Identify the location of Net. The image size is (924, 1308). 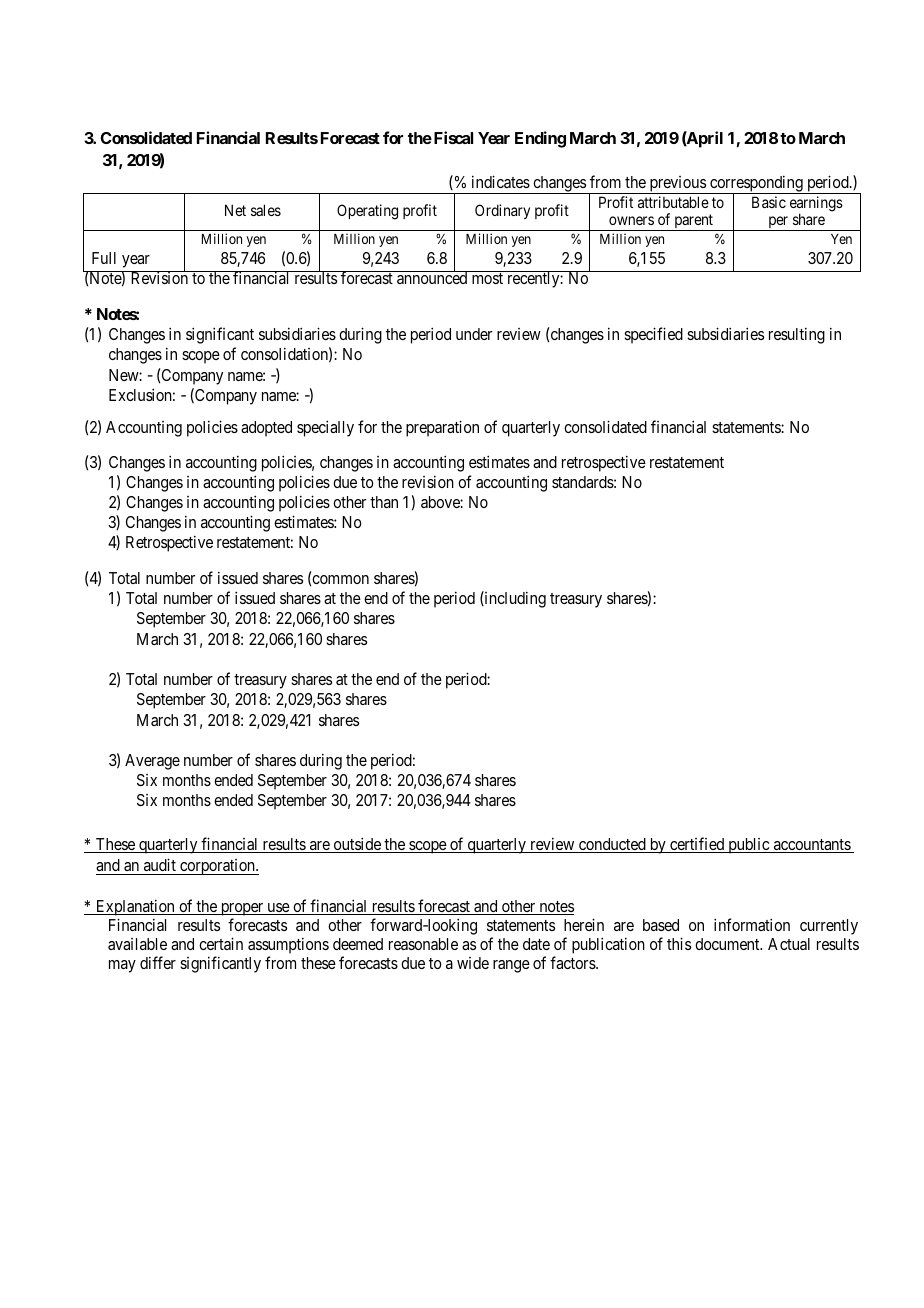
(235, 210).
